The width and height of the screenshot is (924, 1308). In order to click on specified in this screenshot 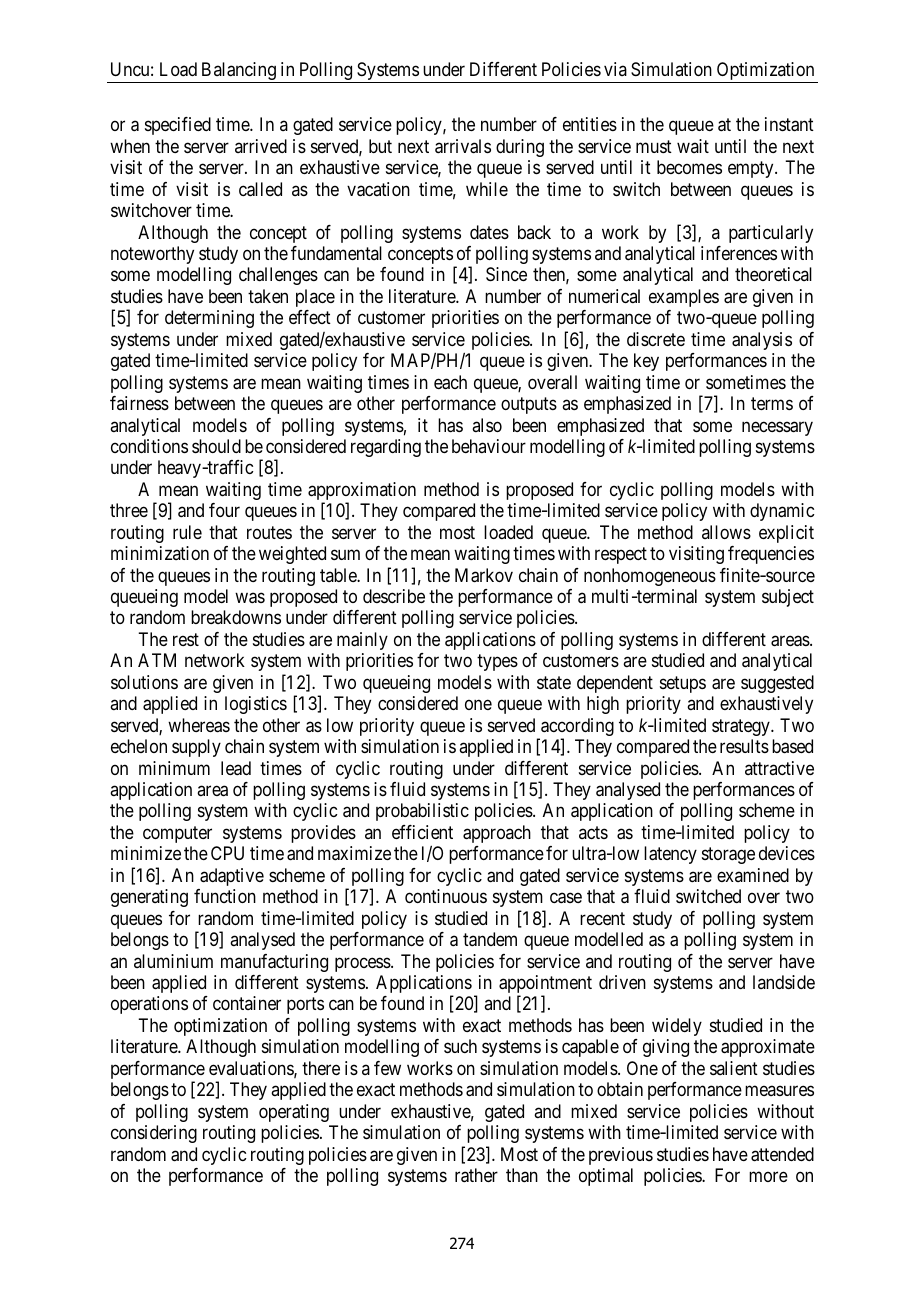, I will do `click(178, 126)`.
